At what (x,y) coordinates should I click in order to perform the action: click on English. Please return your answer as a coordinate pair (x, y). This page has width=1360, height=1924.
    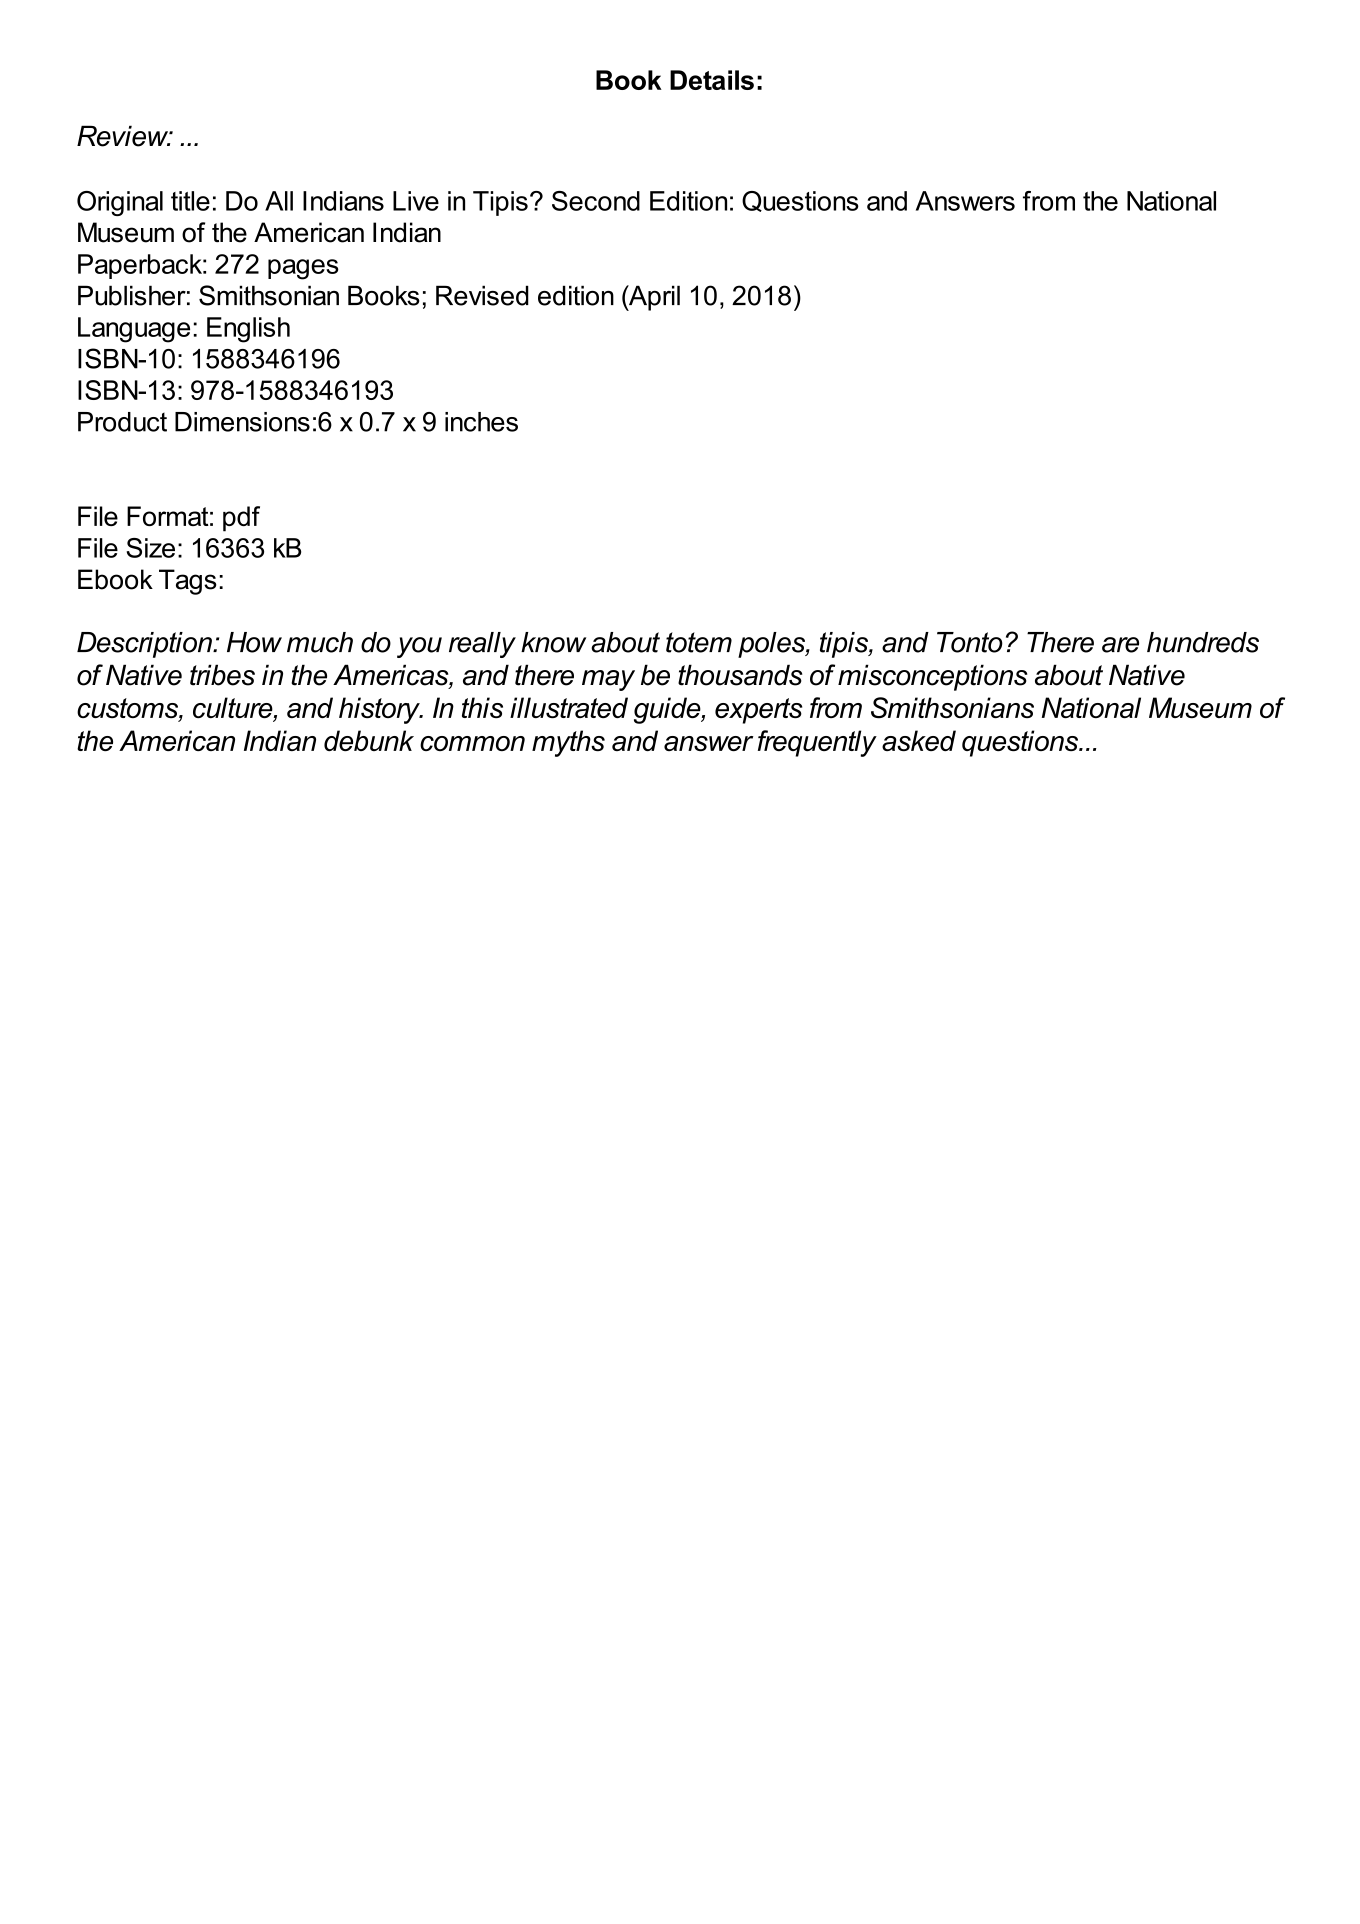
    Looking at the image, I should click on (248, 330).
